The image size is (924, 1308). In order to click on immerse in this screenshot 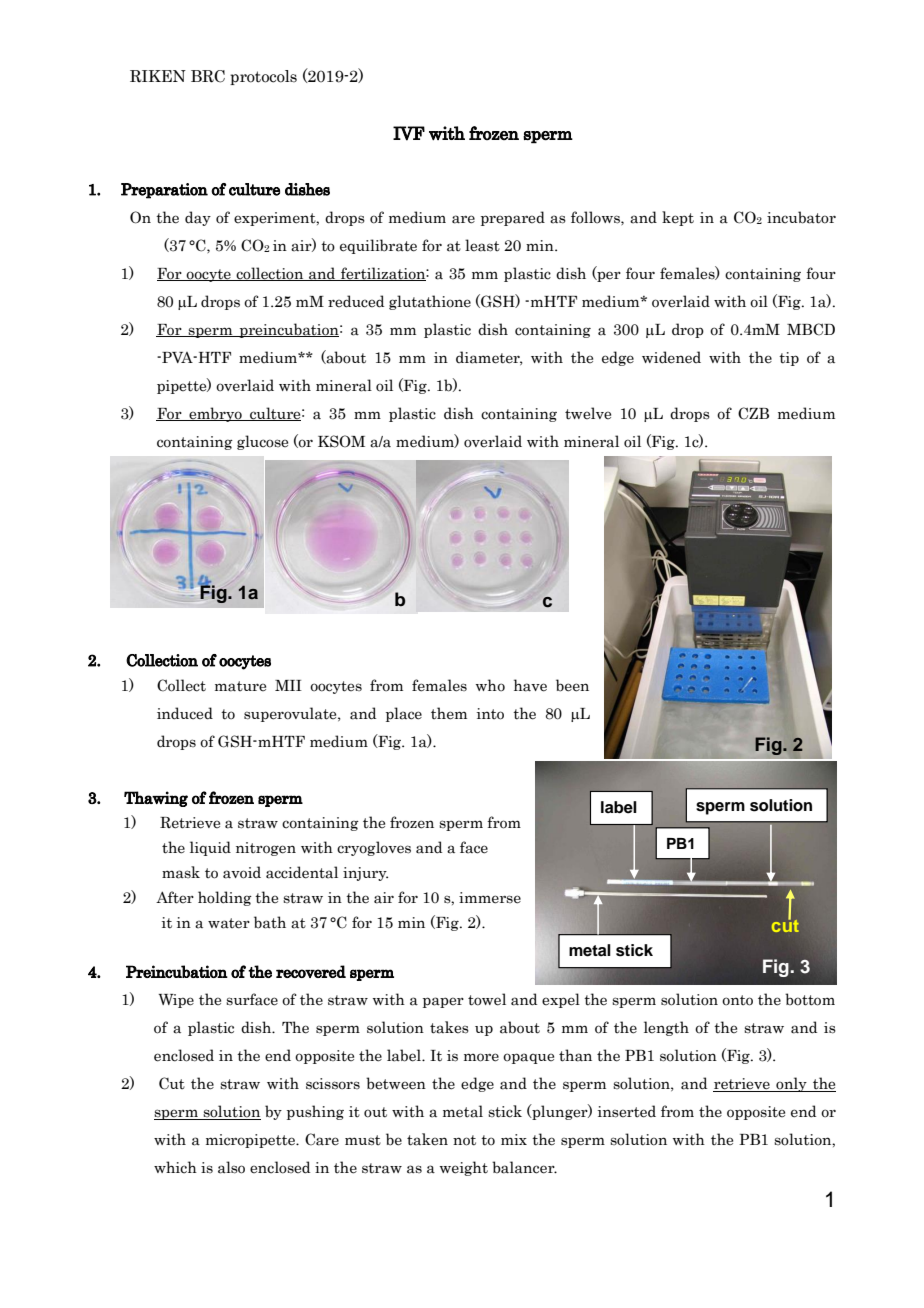, I will do `click(490, 898)`.
